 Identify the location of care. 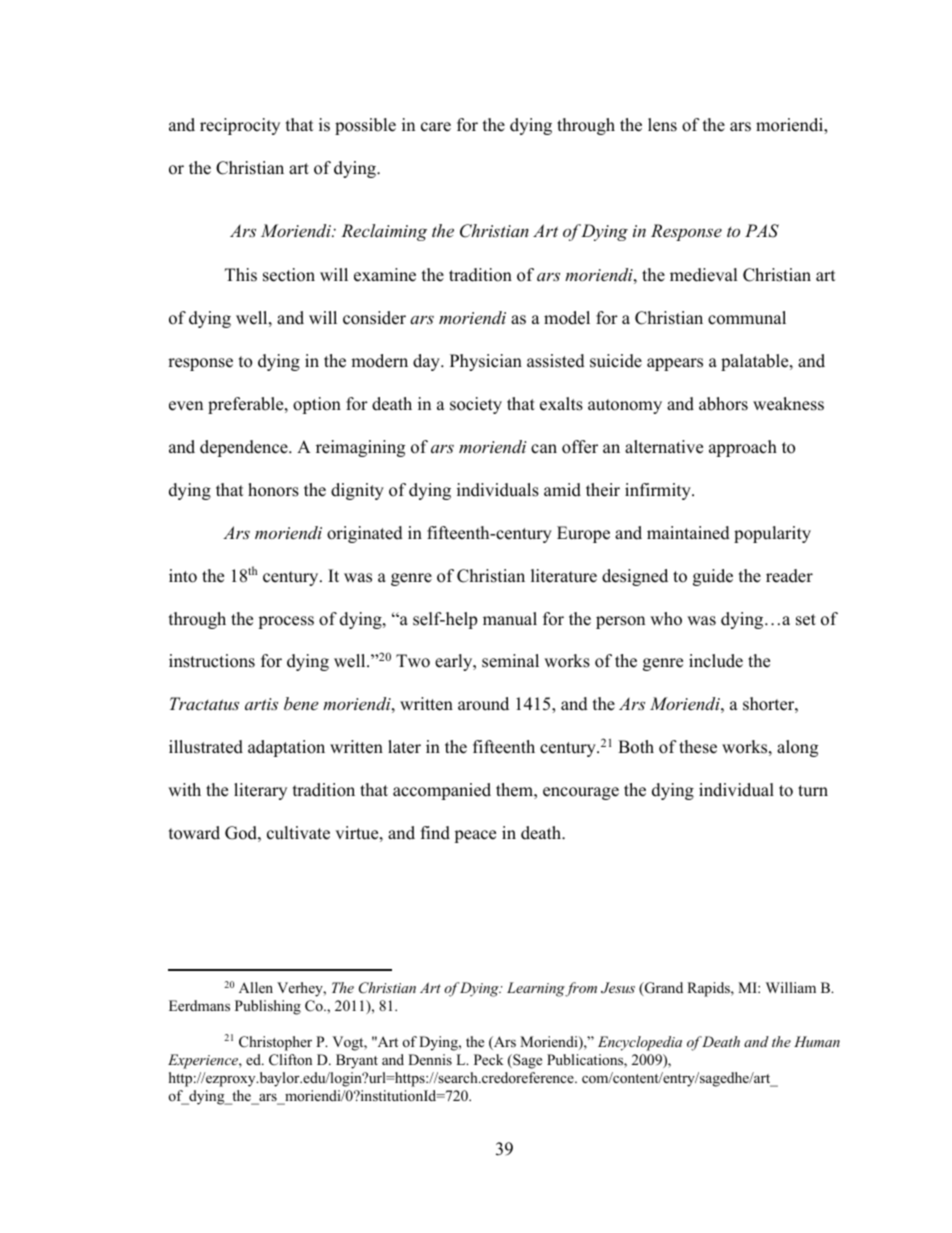
(436, 127).
